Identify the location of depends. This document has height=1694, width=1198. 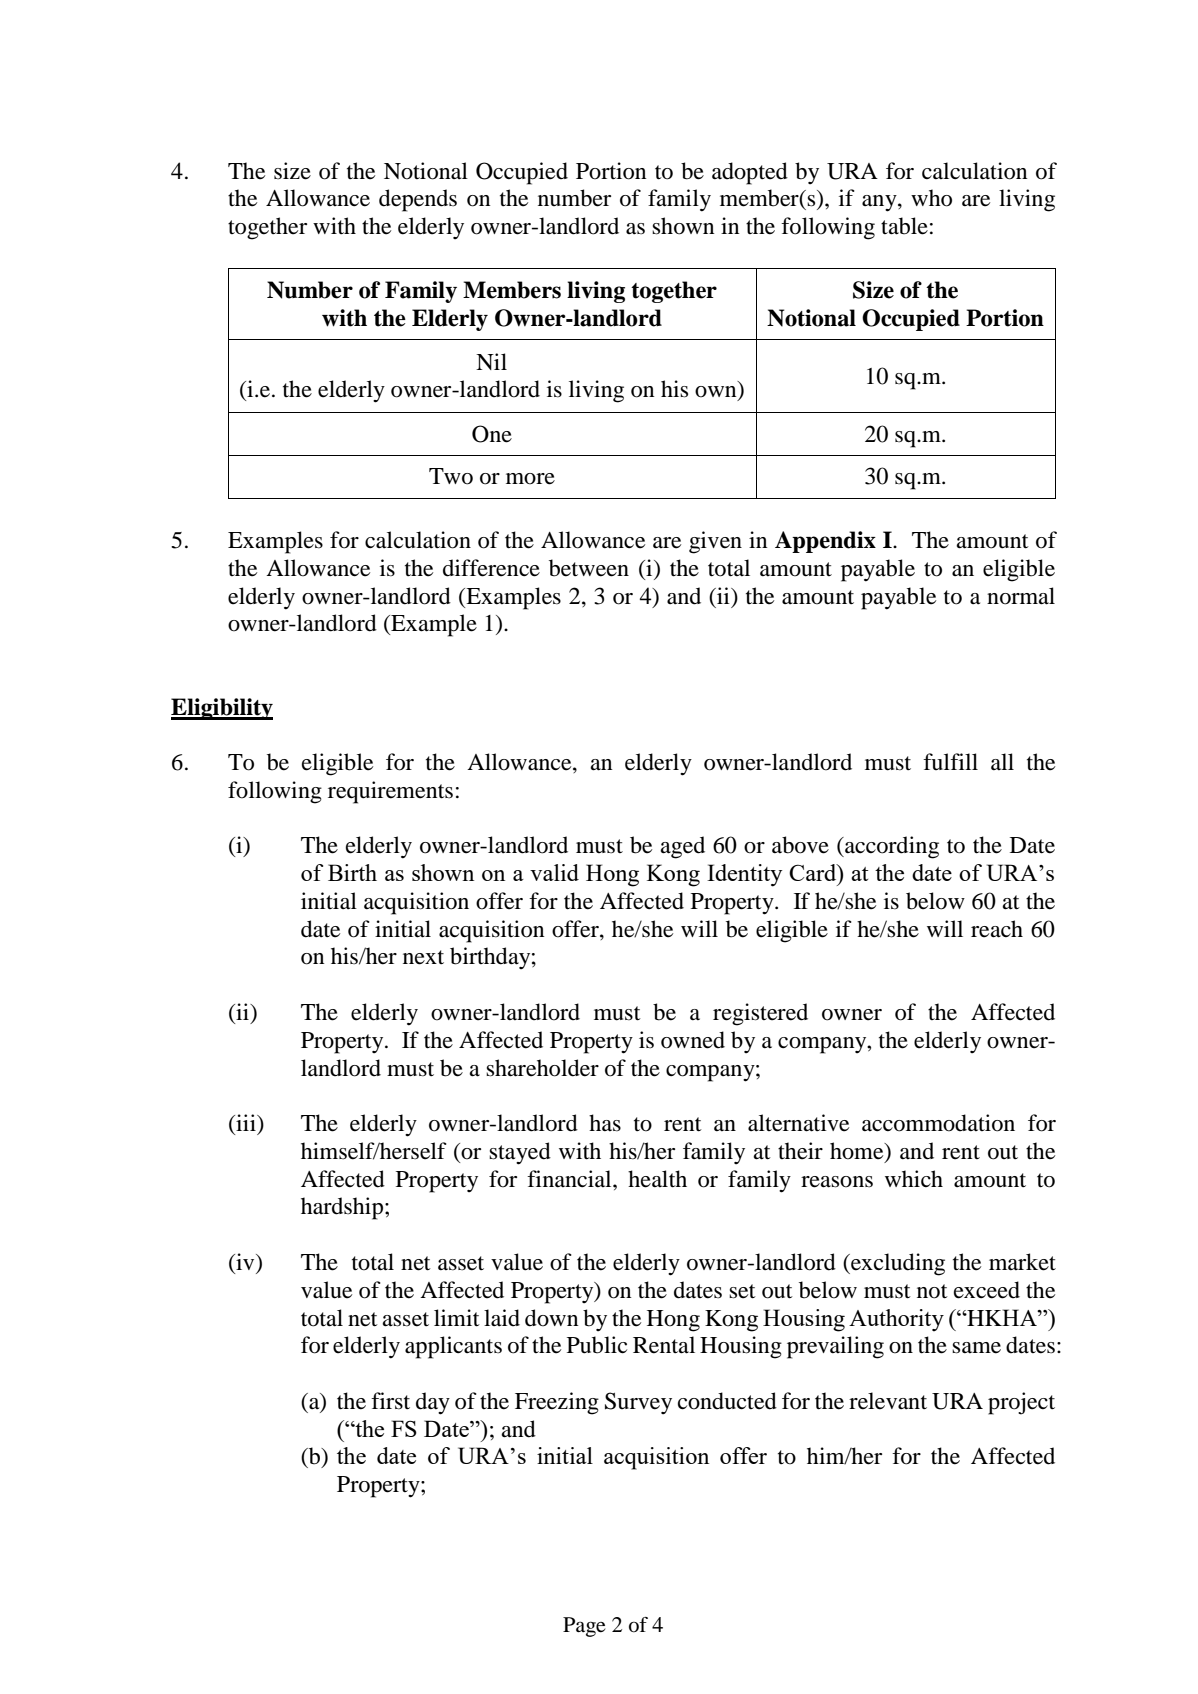
(418, 200).
